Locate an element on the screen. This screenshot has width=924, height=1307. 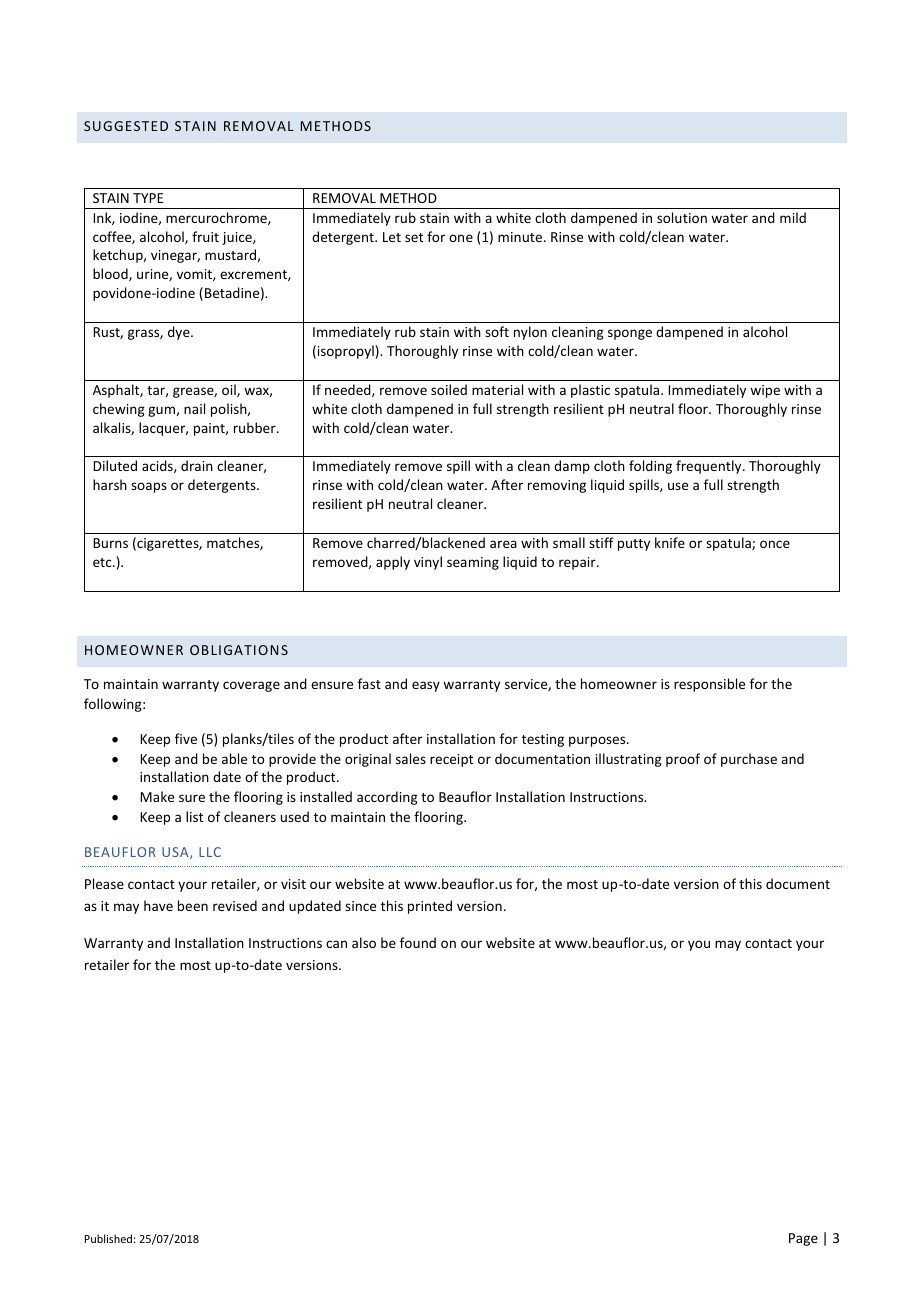
purchase is located at coordinates (749, 760).
